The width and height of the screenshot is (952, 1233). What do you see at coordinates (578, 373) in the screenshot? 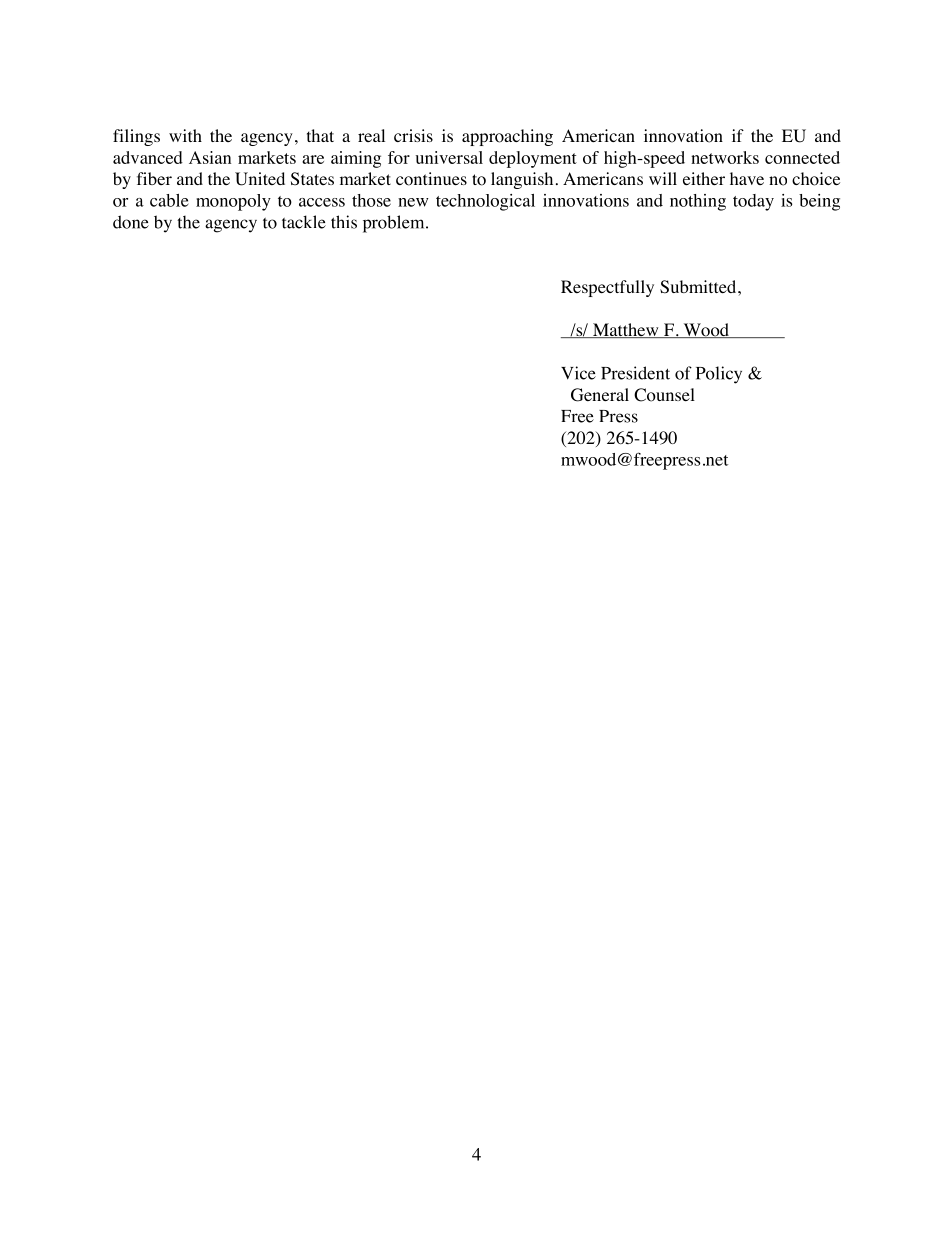
I see `Vice` at bounding box center [578, 373].
